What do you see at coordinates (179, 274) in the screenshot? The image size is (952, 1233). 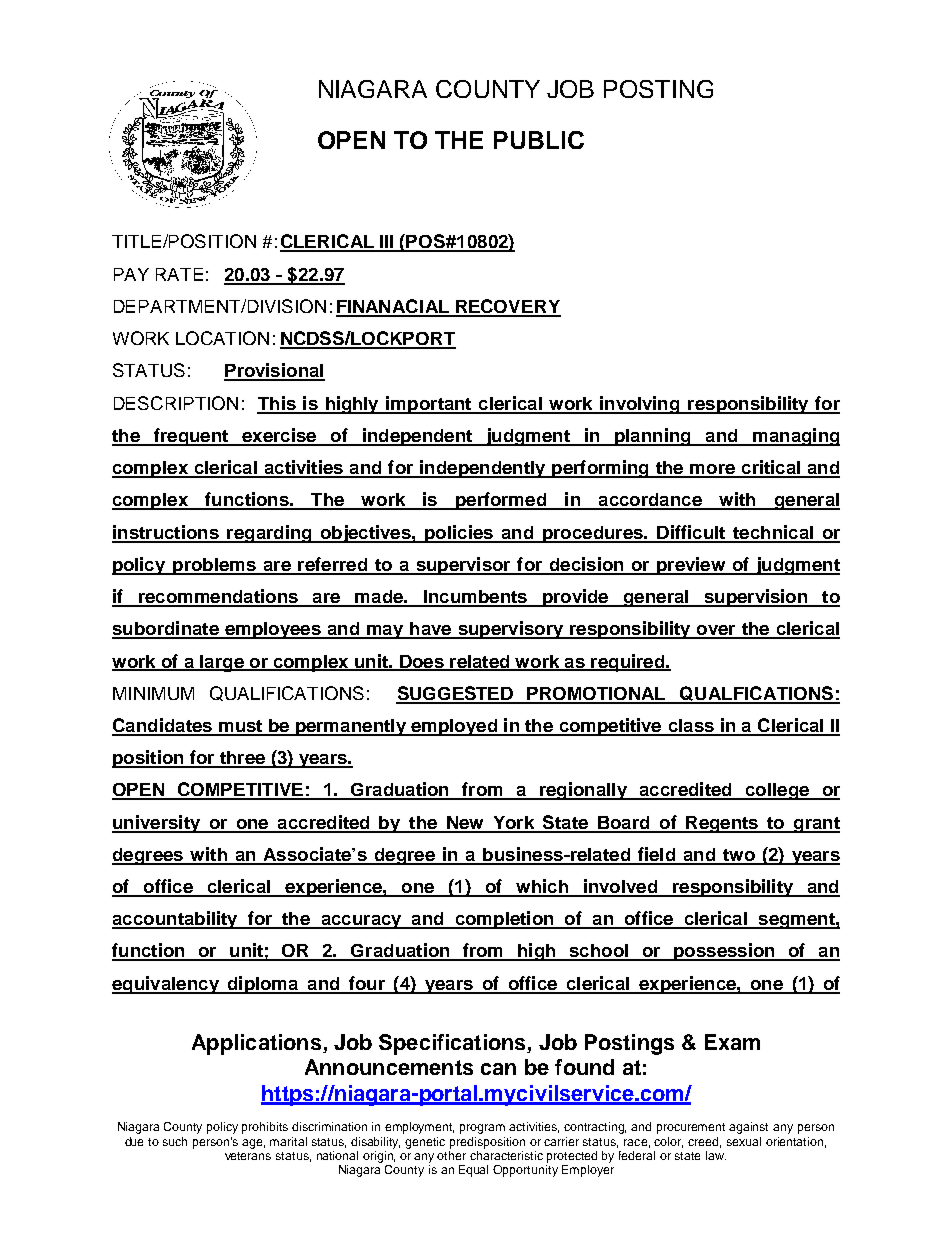 I see `RATE` at bounding box center [179, 274].
